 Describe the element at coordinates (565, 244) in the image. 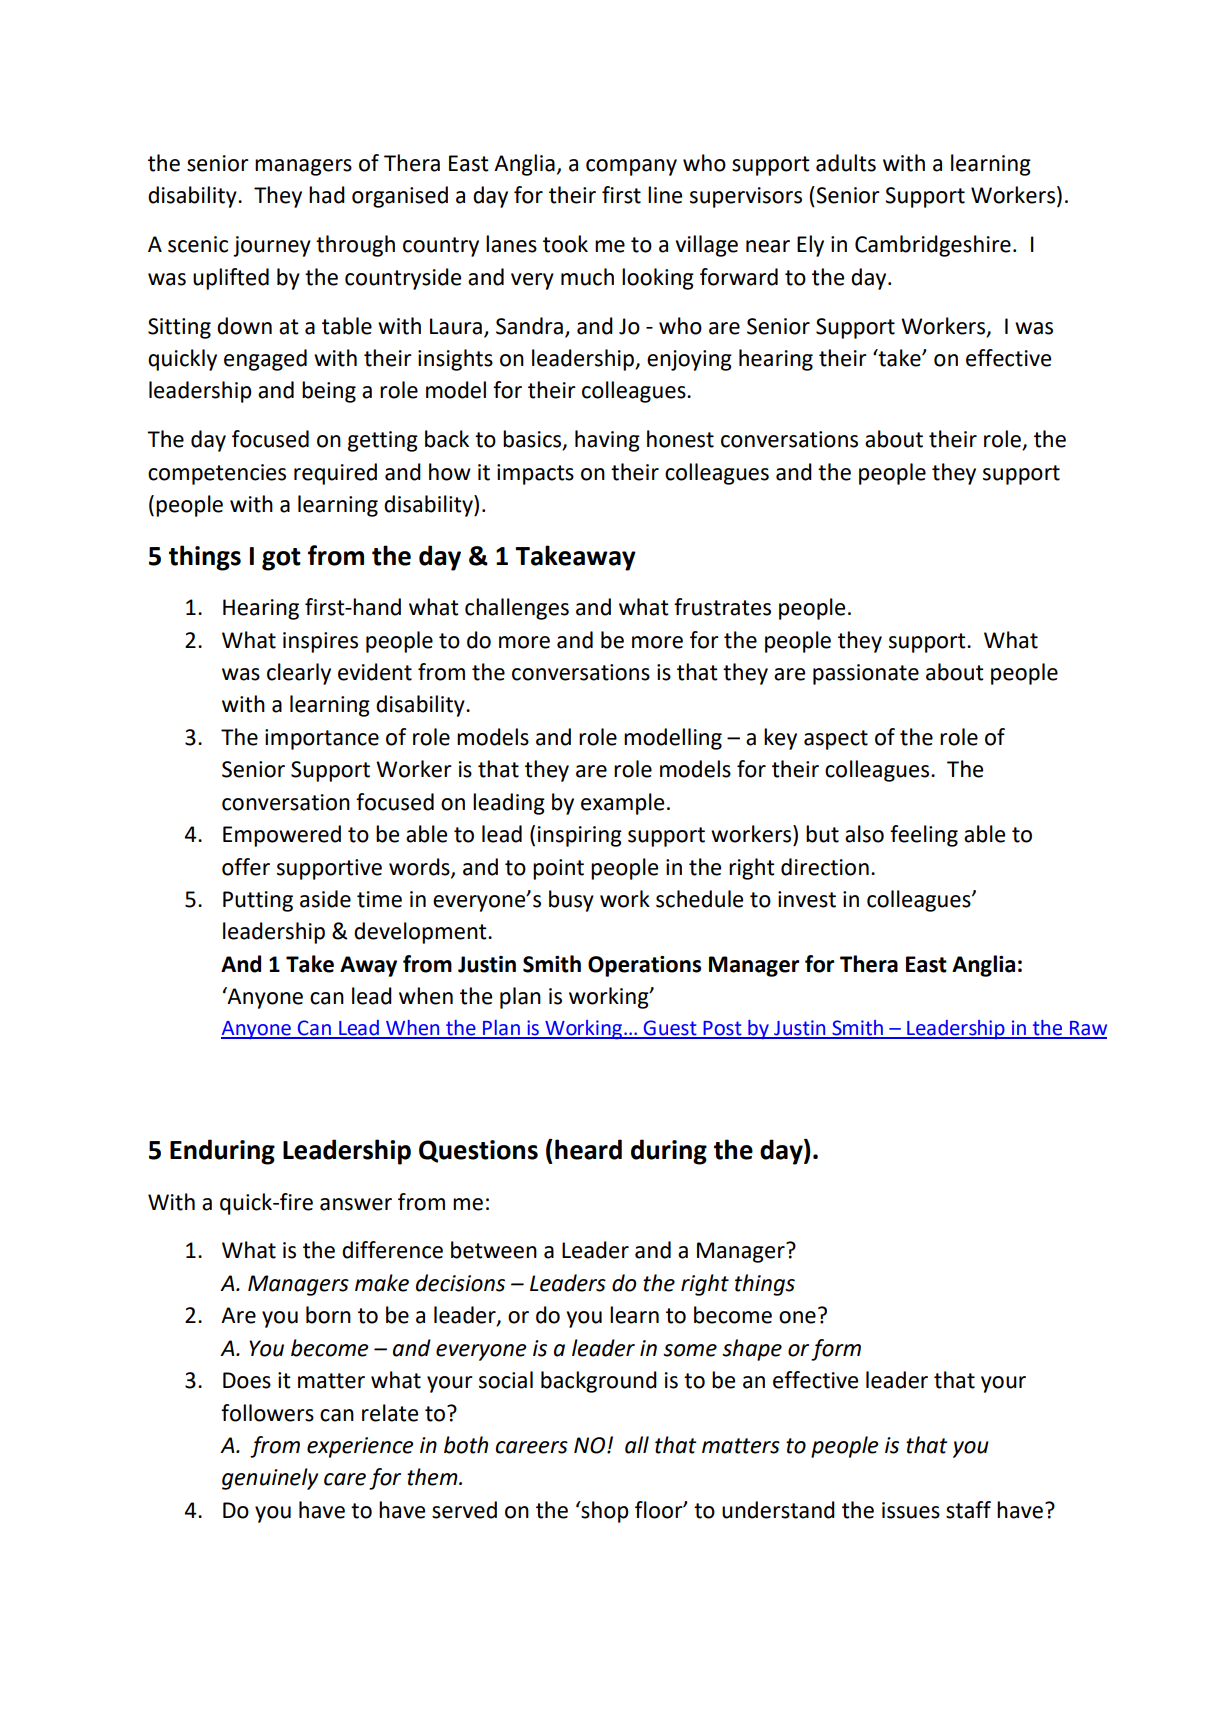

I see `took` at that location.
